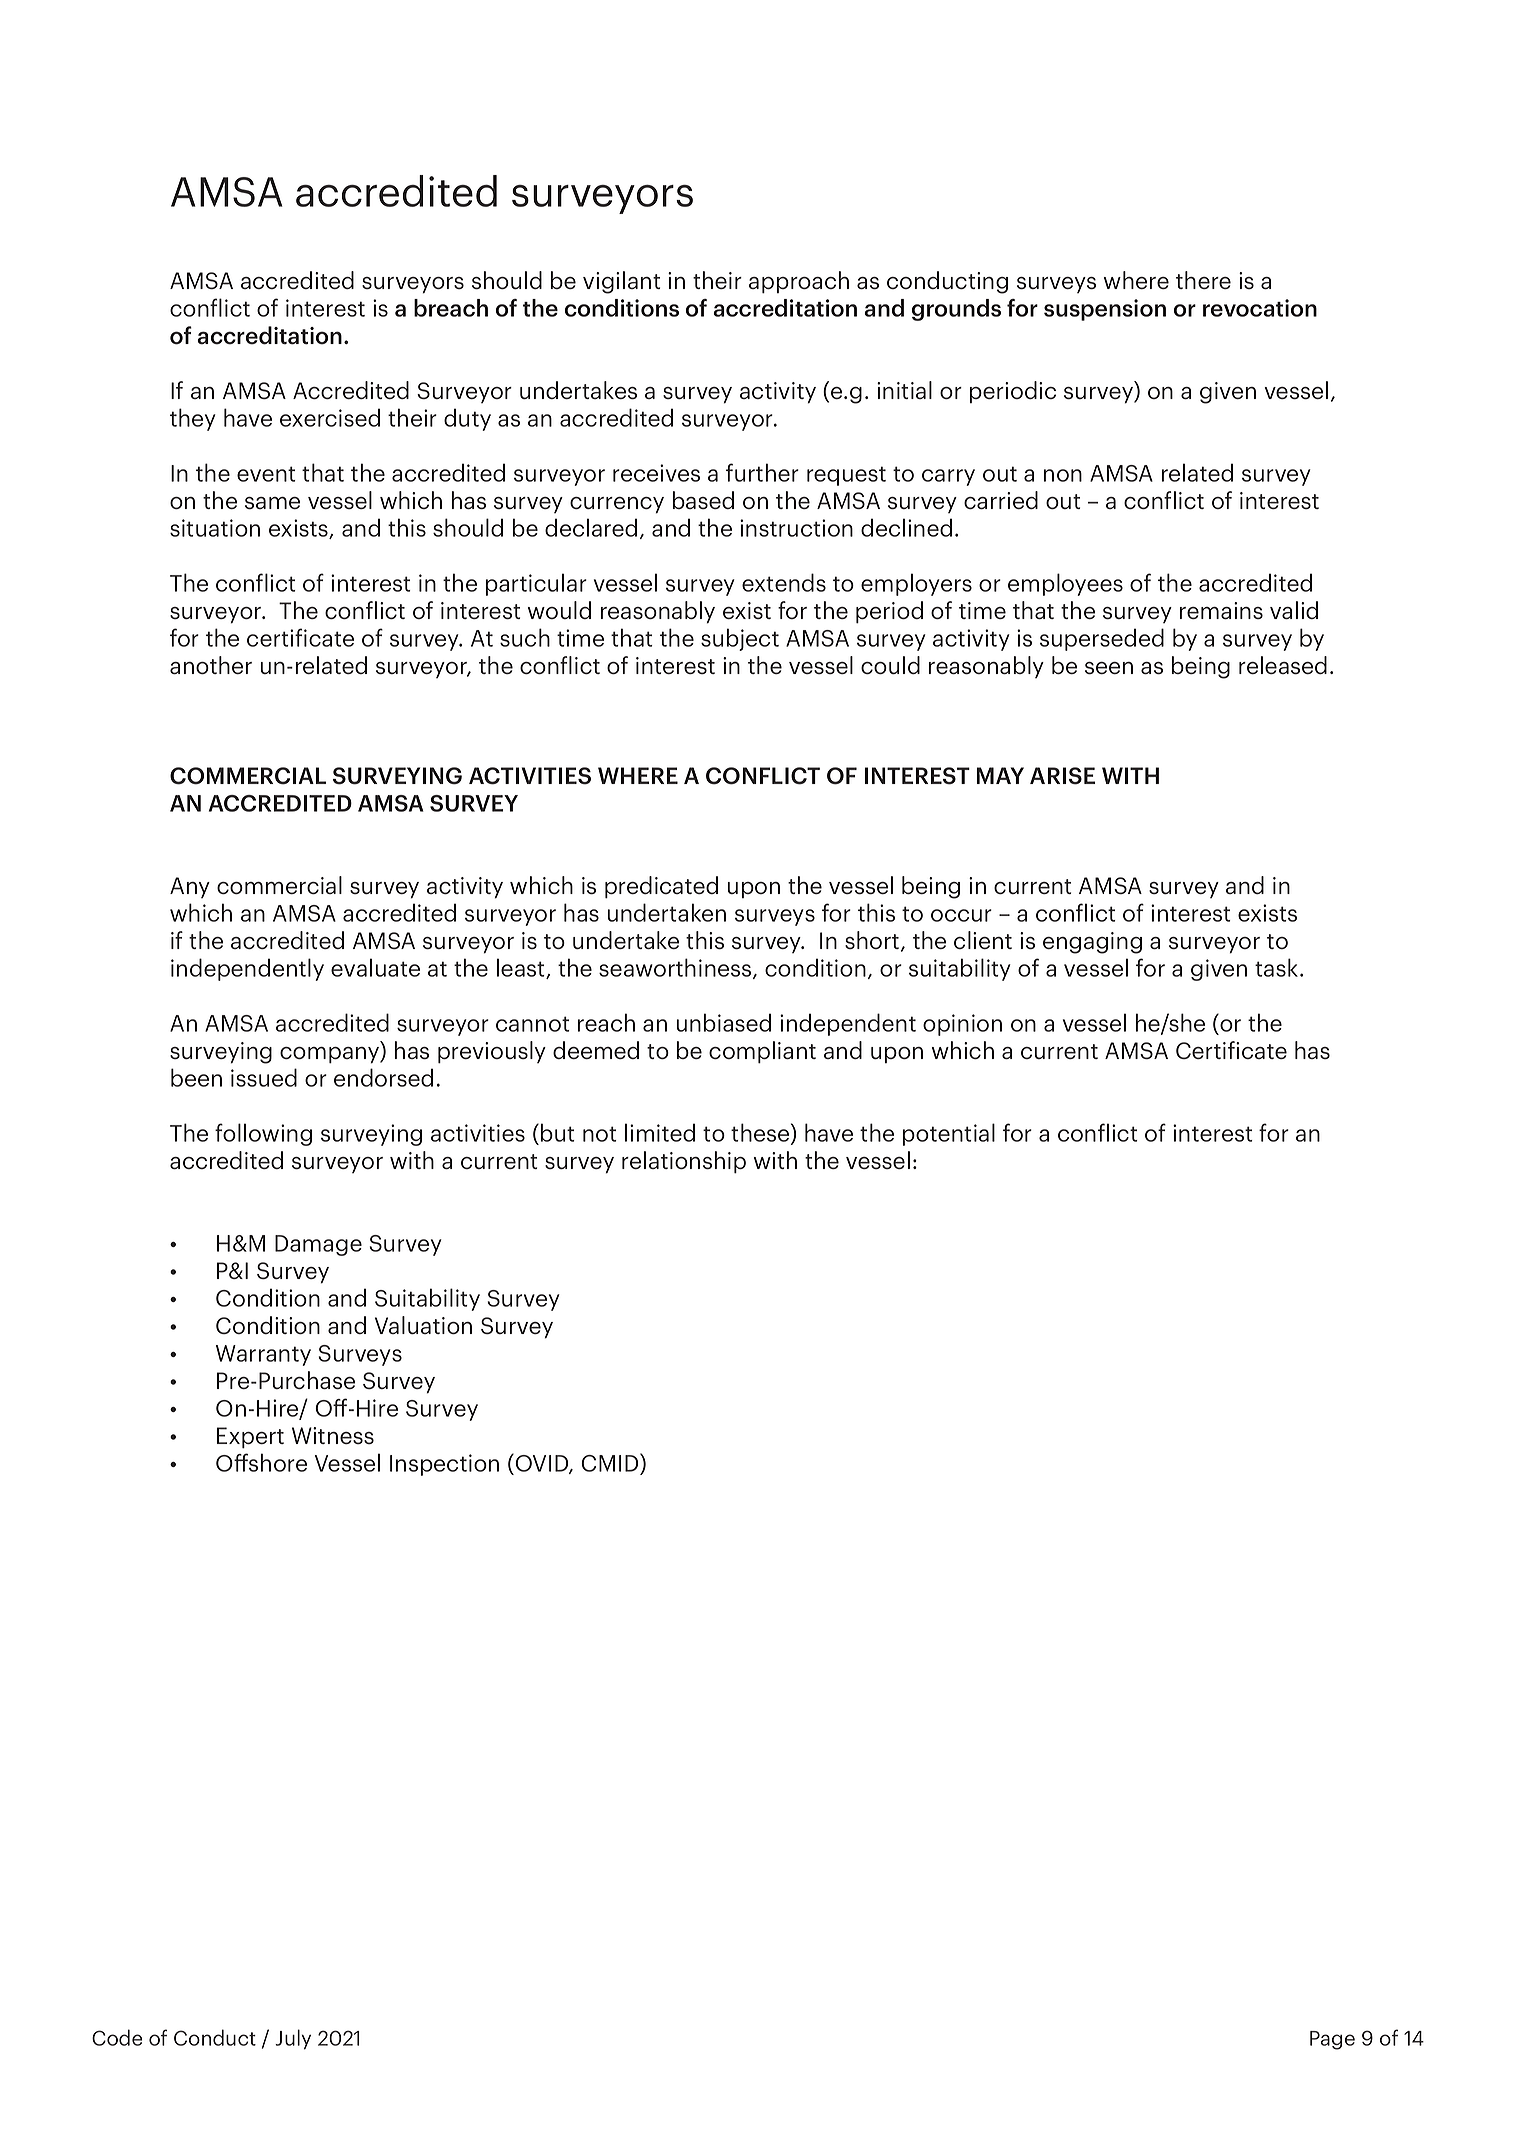  I want to click on Page, so click(1332, 2040).
